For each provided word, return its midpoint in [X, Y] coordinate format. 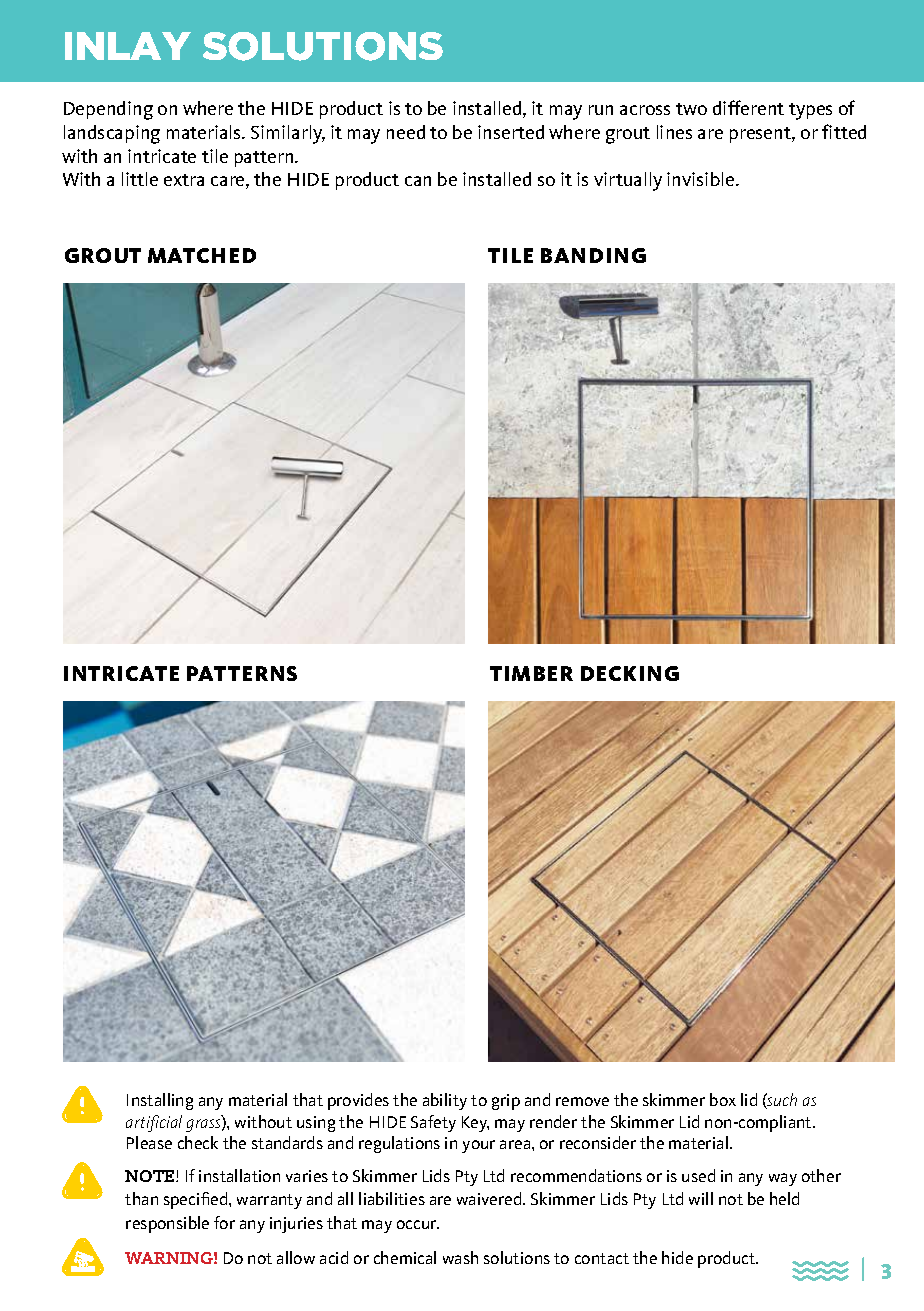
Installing [160, 1101]
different [748, 107]
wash [460, 1257]
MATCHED [202, 255]
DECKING [630, 673]
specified [197, 1200]
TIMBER [531, 673]
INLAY [128, 46]
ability [445, 1101]
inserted [511, 132]
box [723, 1099]
